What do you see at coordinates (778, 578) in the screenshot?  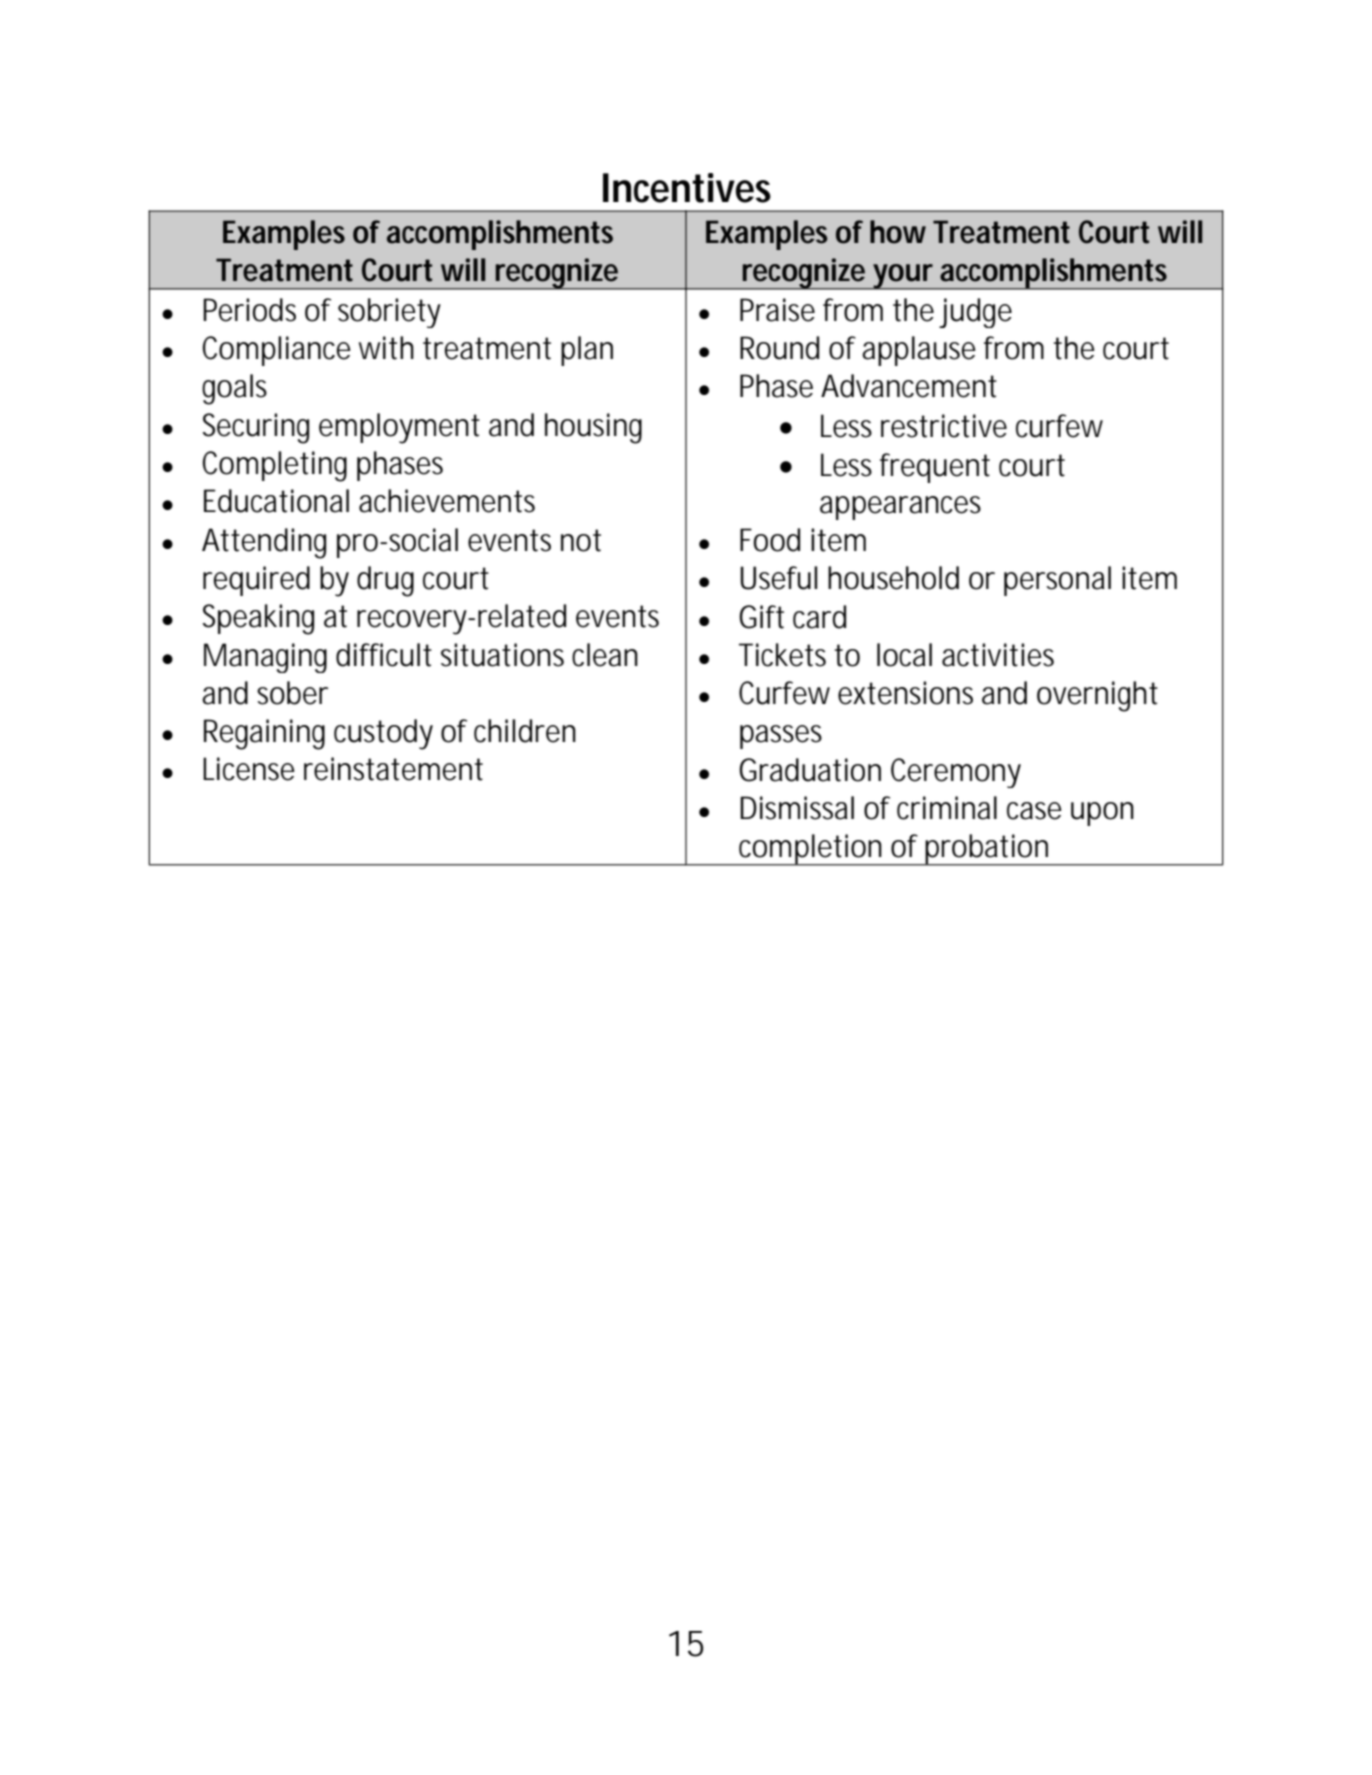 I see `Useful` at bounding box center [778, 578].
